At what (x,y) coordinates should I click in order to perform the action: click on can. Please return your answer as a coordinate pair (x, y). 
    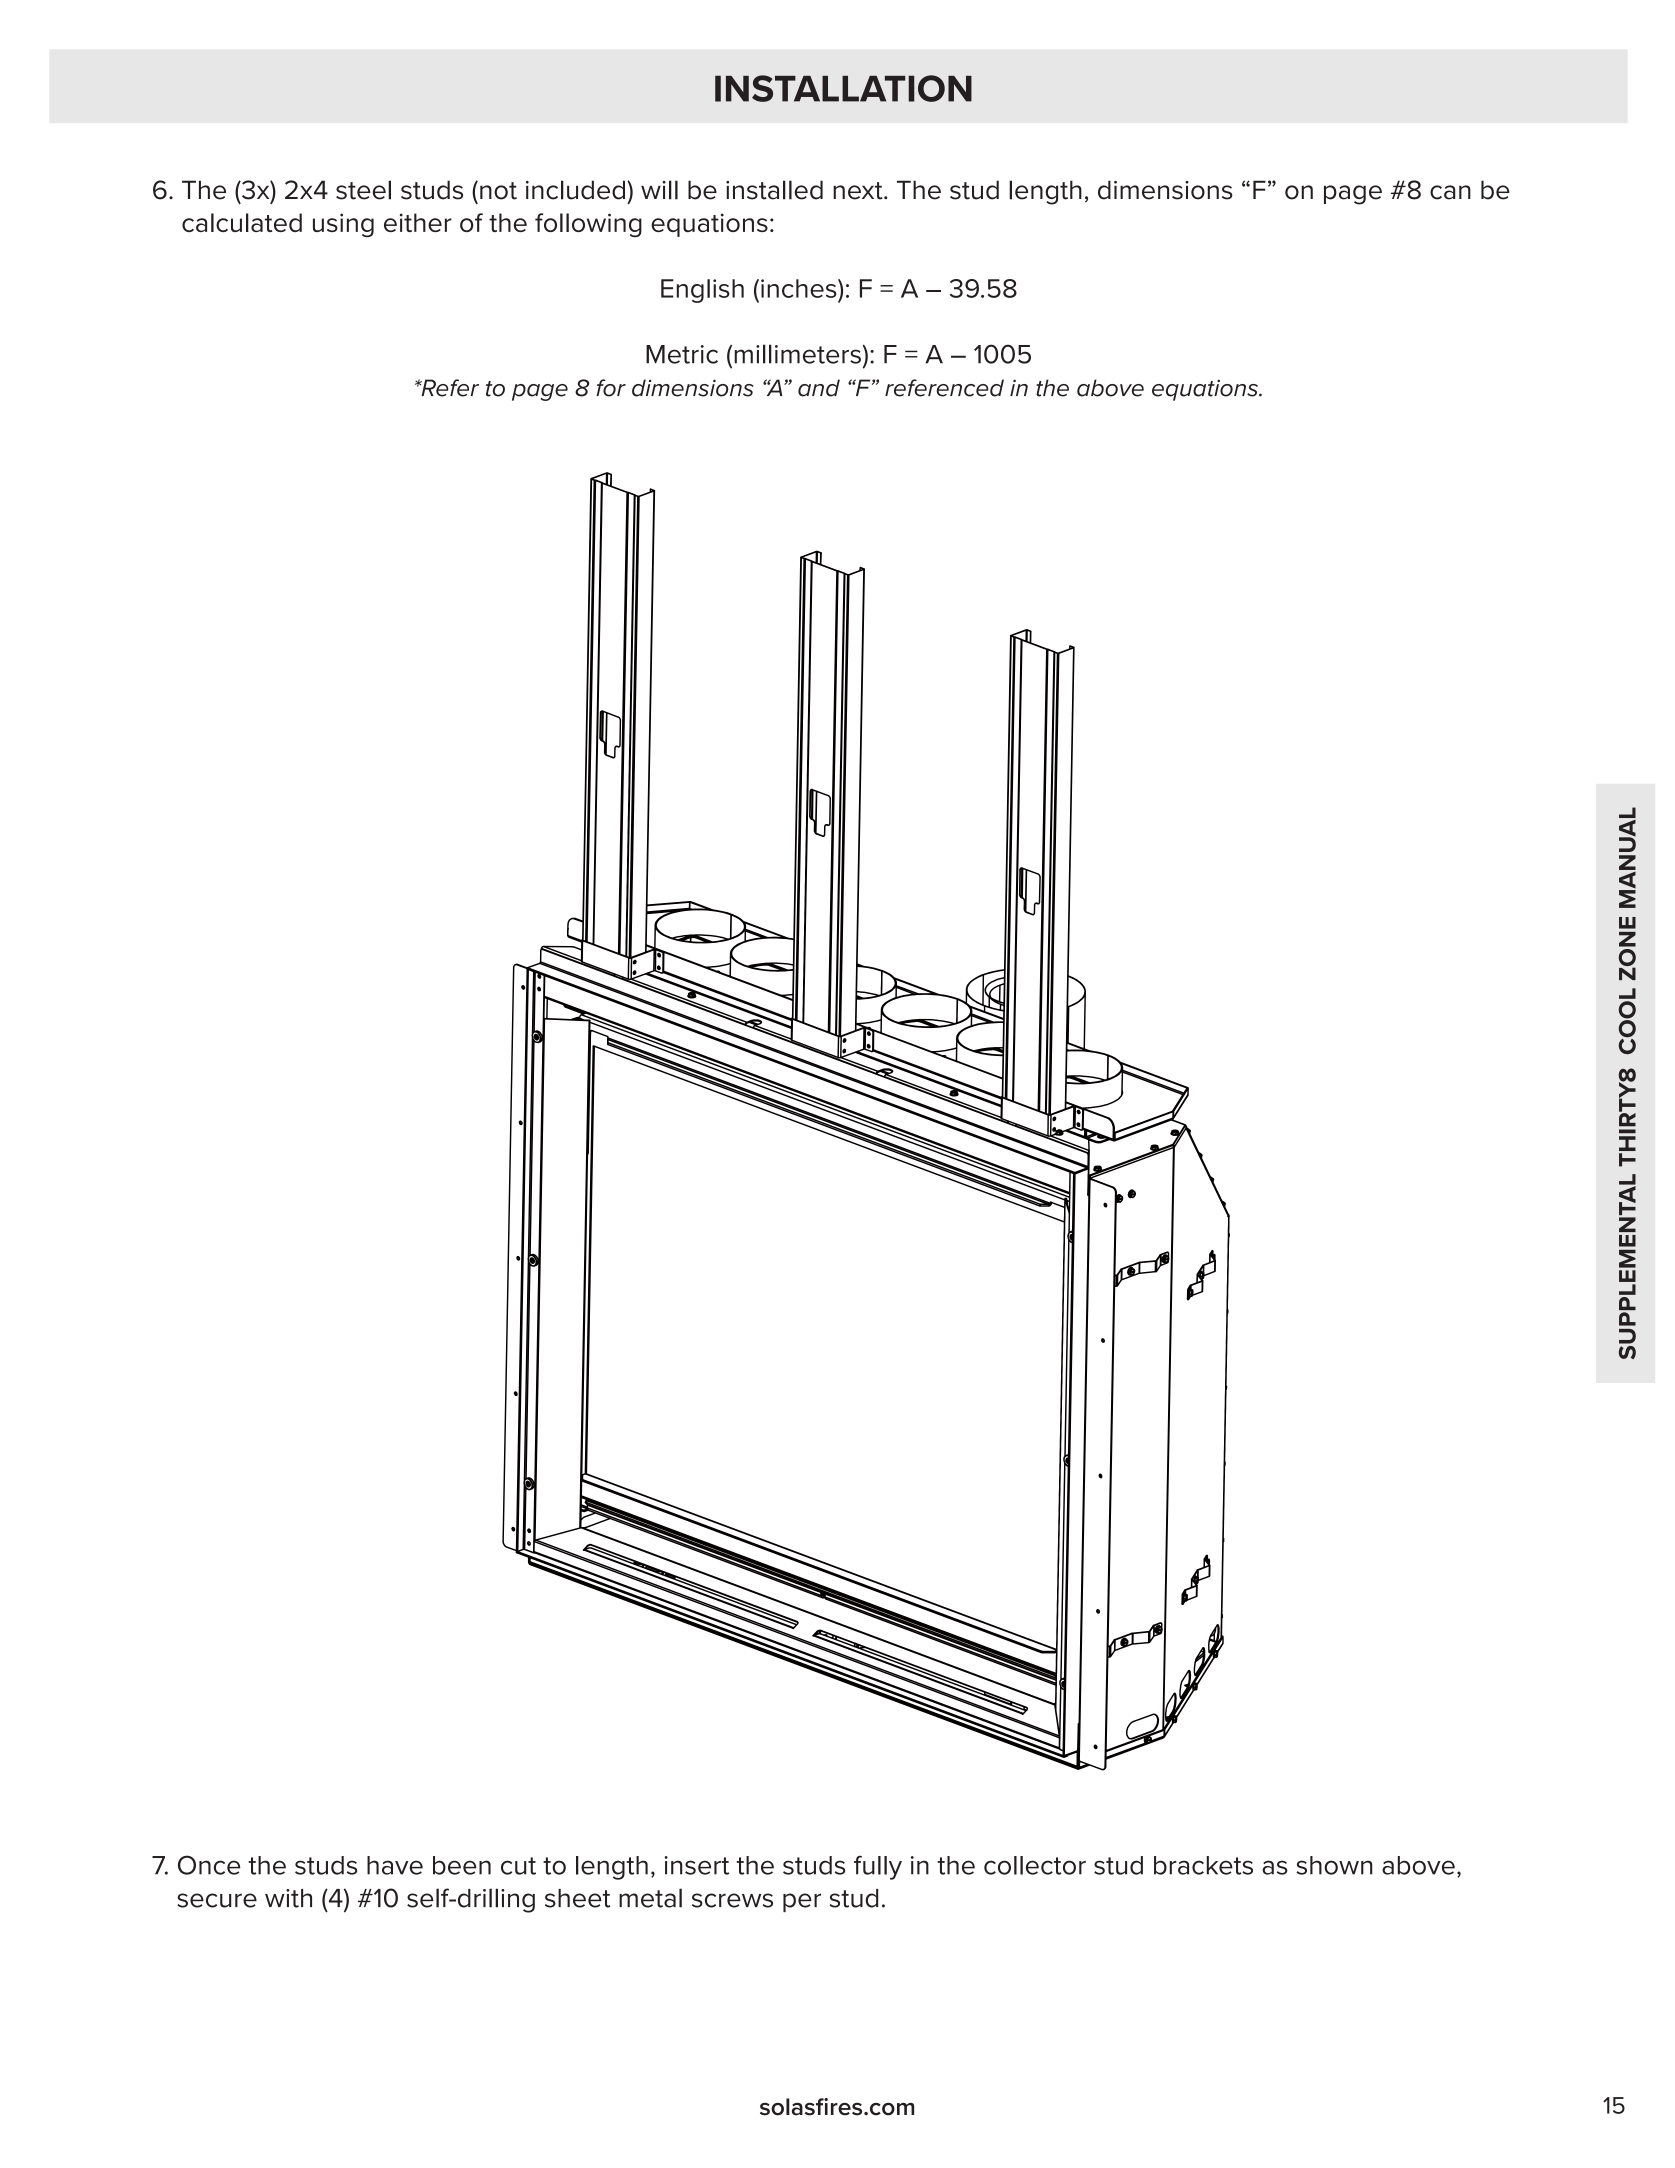
    Looking at the image, I should click on (1450, 192).
